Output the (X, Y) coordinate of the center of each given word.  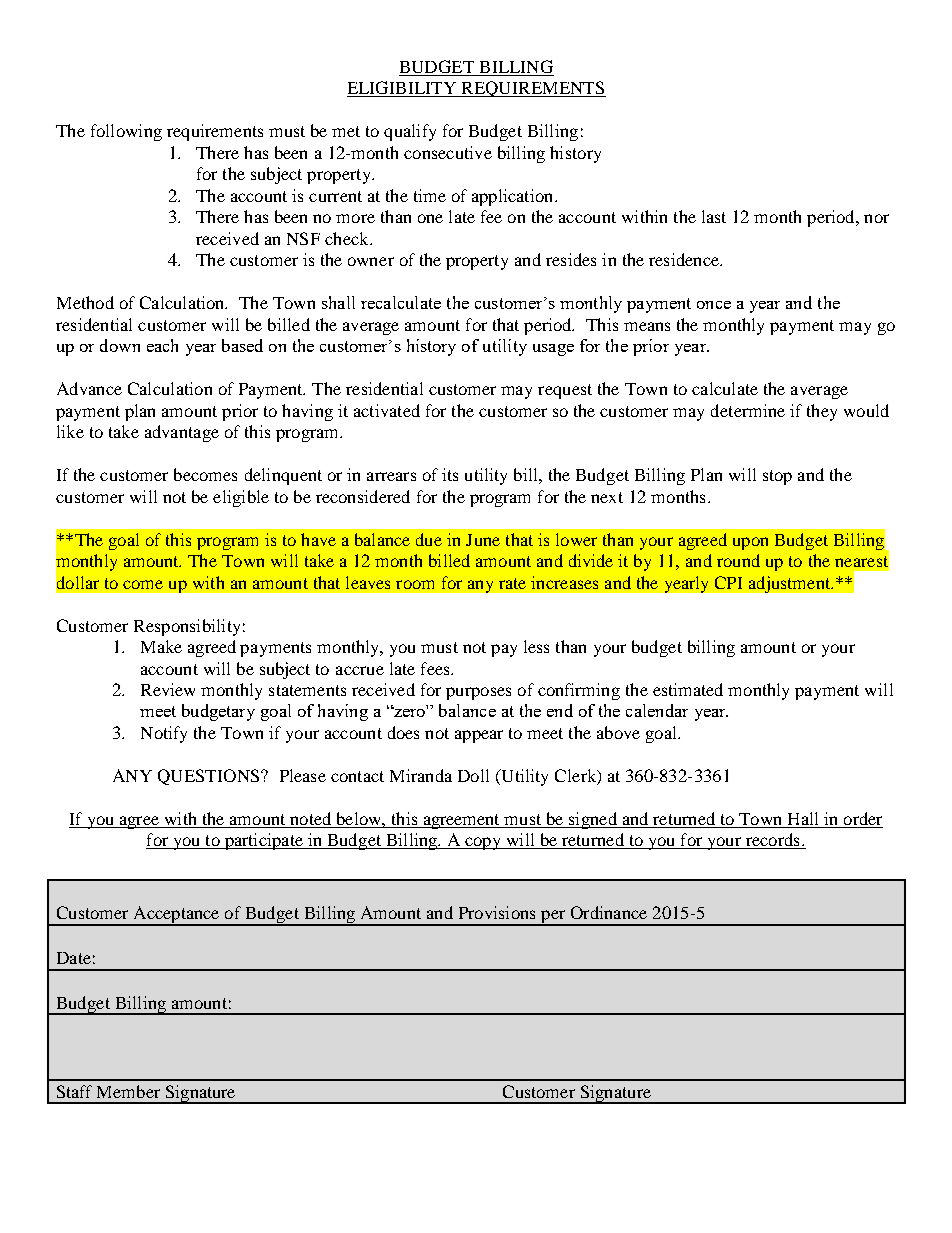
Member (128, 1091)
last (714, 216)
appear (479, 736)
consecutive (448, 152)
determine (748, 410)
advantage (182, 433)
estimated (688, 689)
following (126, 132)
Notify (164, 734)
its (450, 474)
